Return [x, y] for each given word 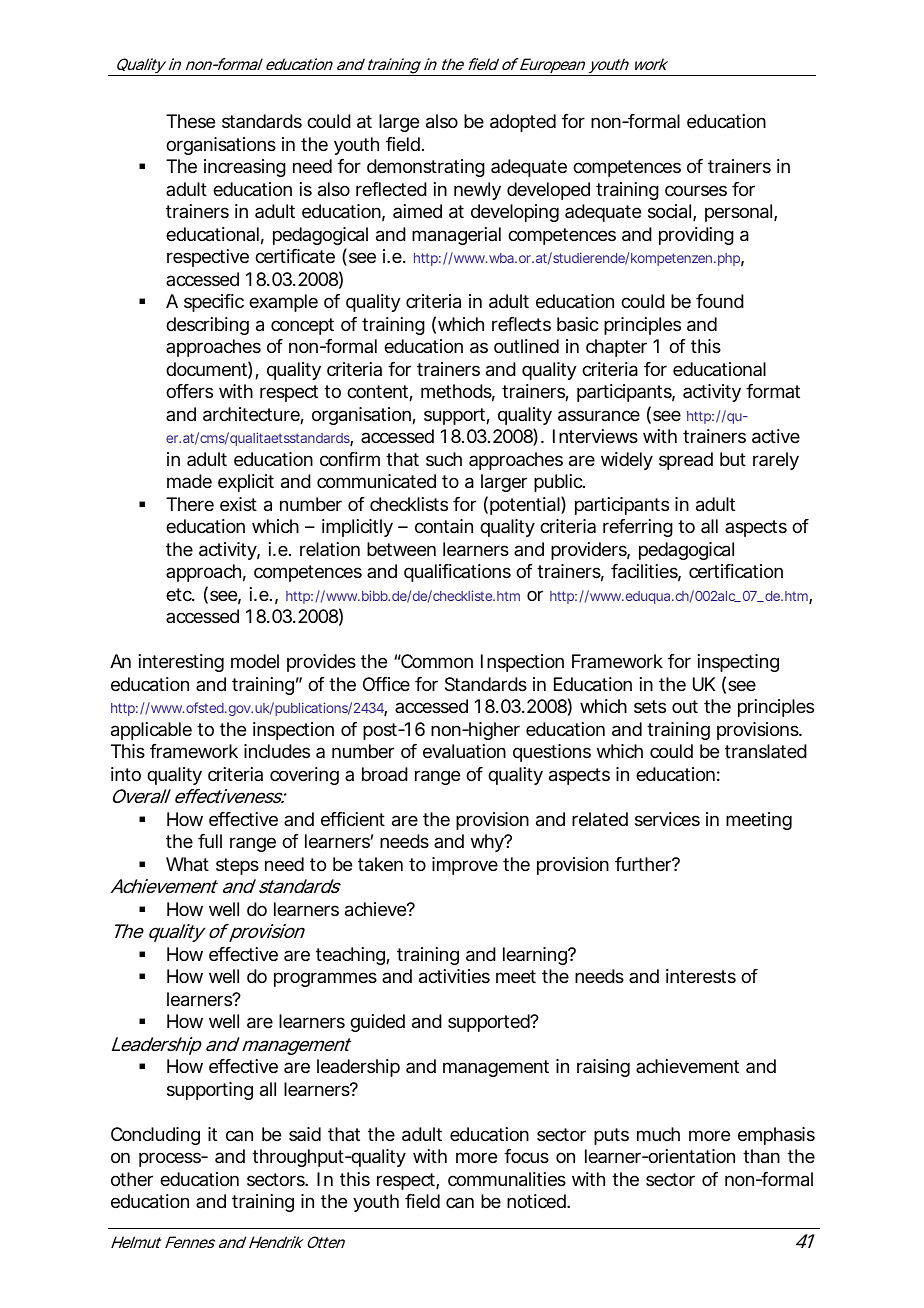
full [210, 841]
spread [686, 461]
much [658, 1134]
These [190, 121]
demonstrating [426, 168]
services [667, 819]
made [189, 481]
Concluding [155, 1136]
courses [696, 190]
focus [526, 1156]
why [488, 843]
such [444, 459]
